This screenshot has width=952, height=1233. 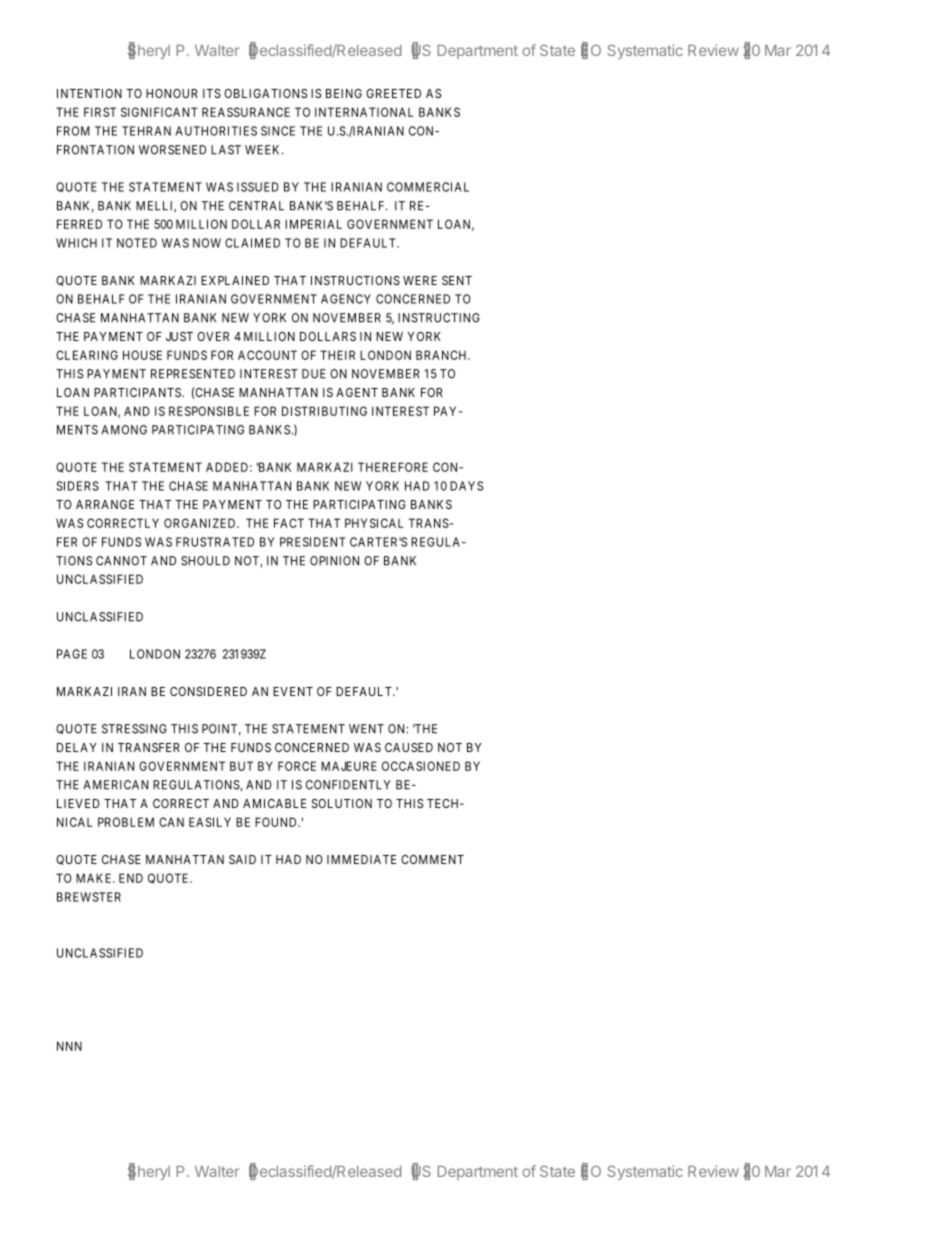 I want to click on AMICABLE, so click(x=274, y=803).
